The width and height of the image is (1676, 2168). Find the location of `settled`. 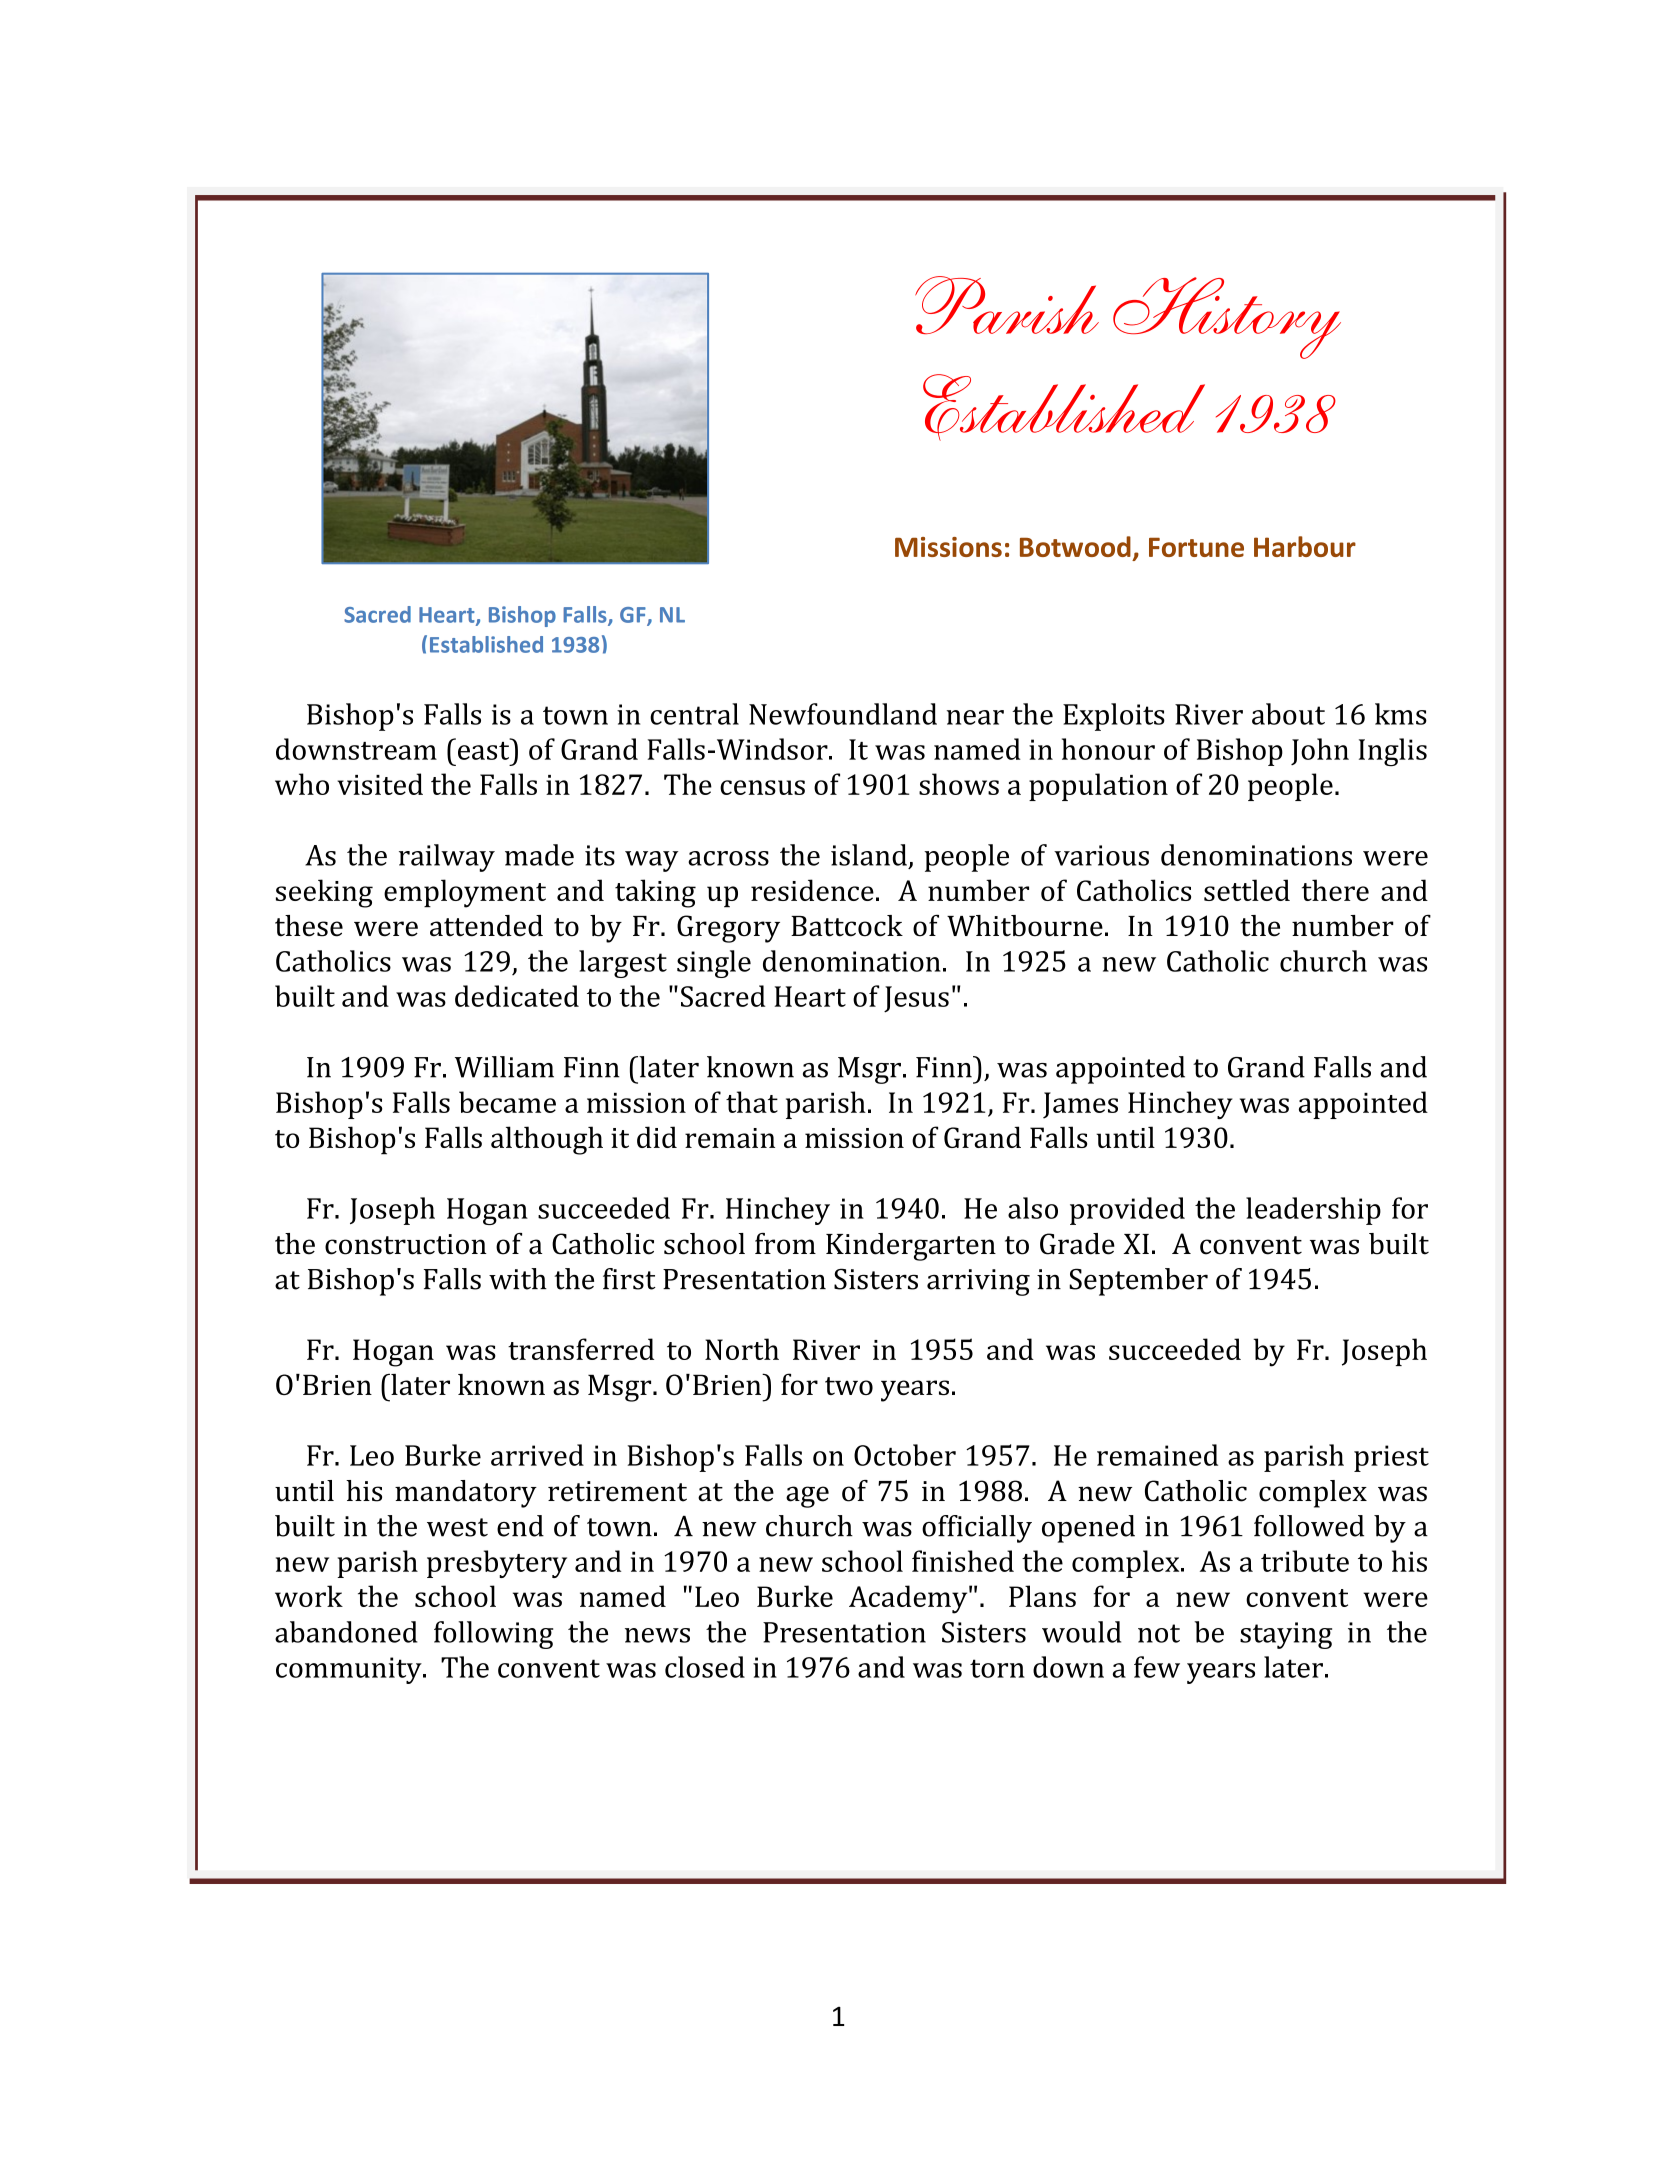

settled is located at coordinates (1247, 890).
